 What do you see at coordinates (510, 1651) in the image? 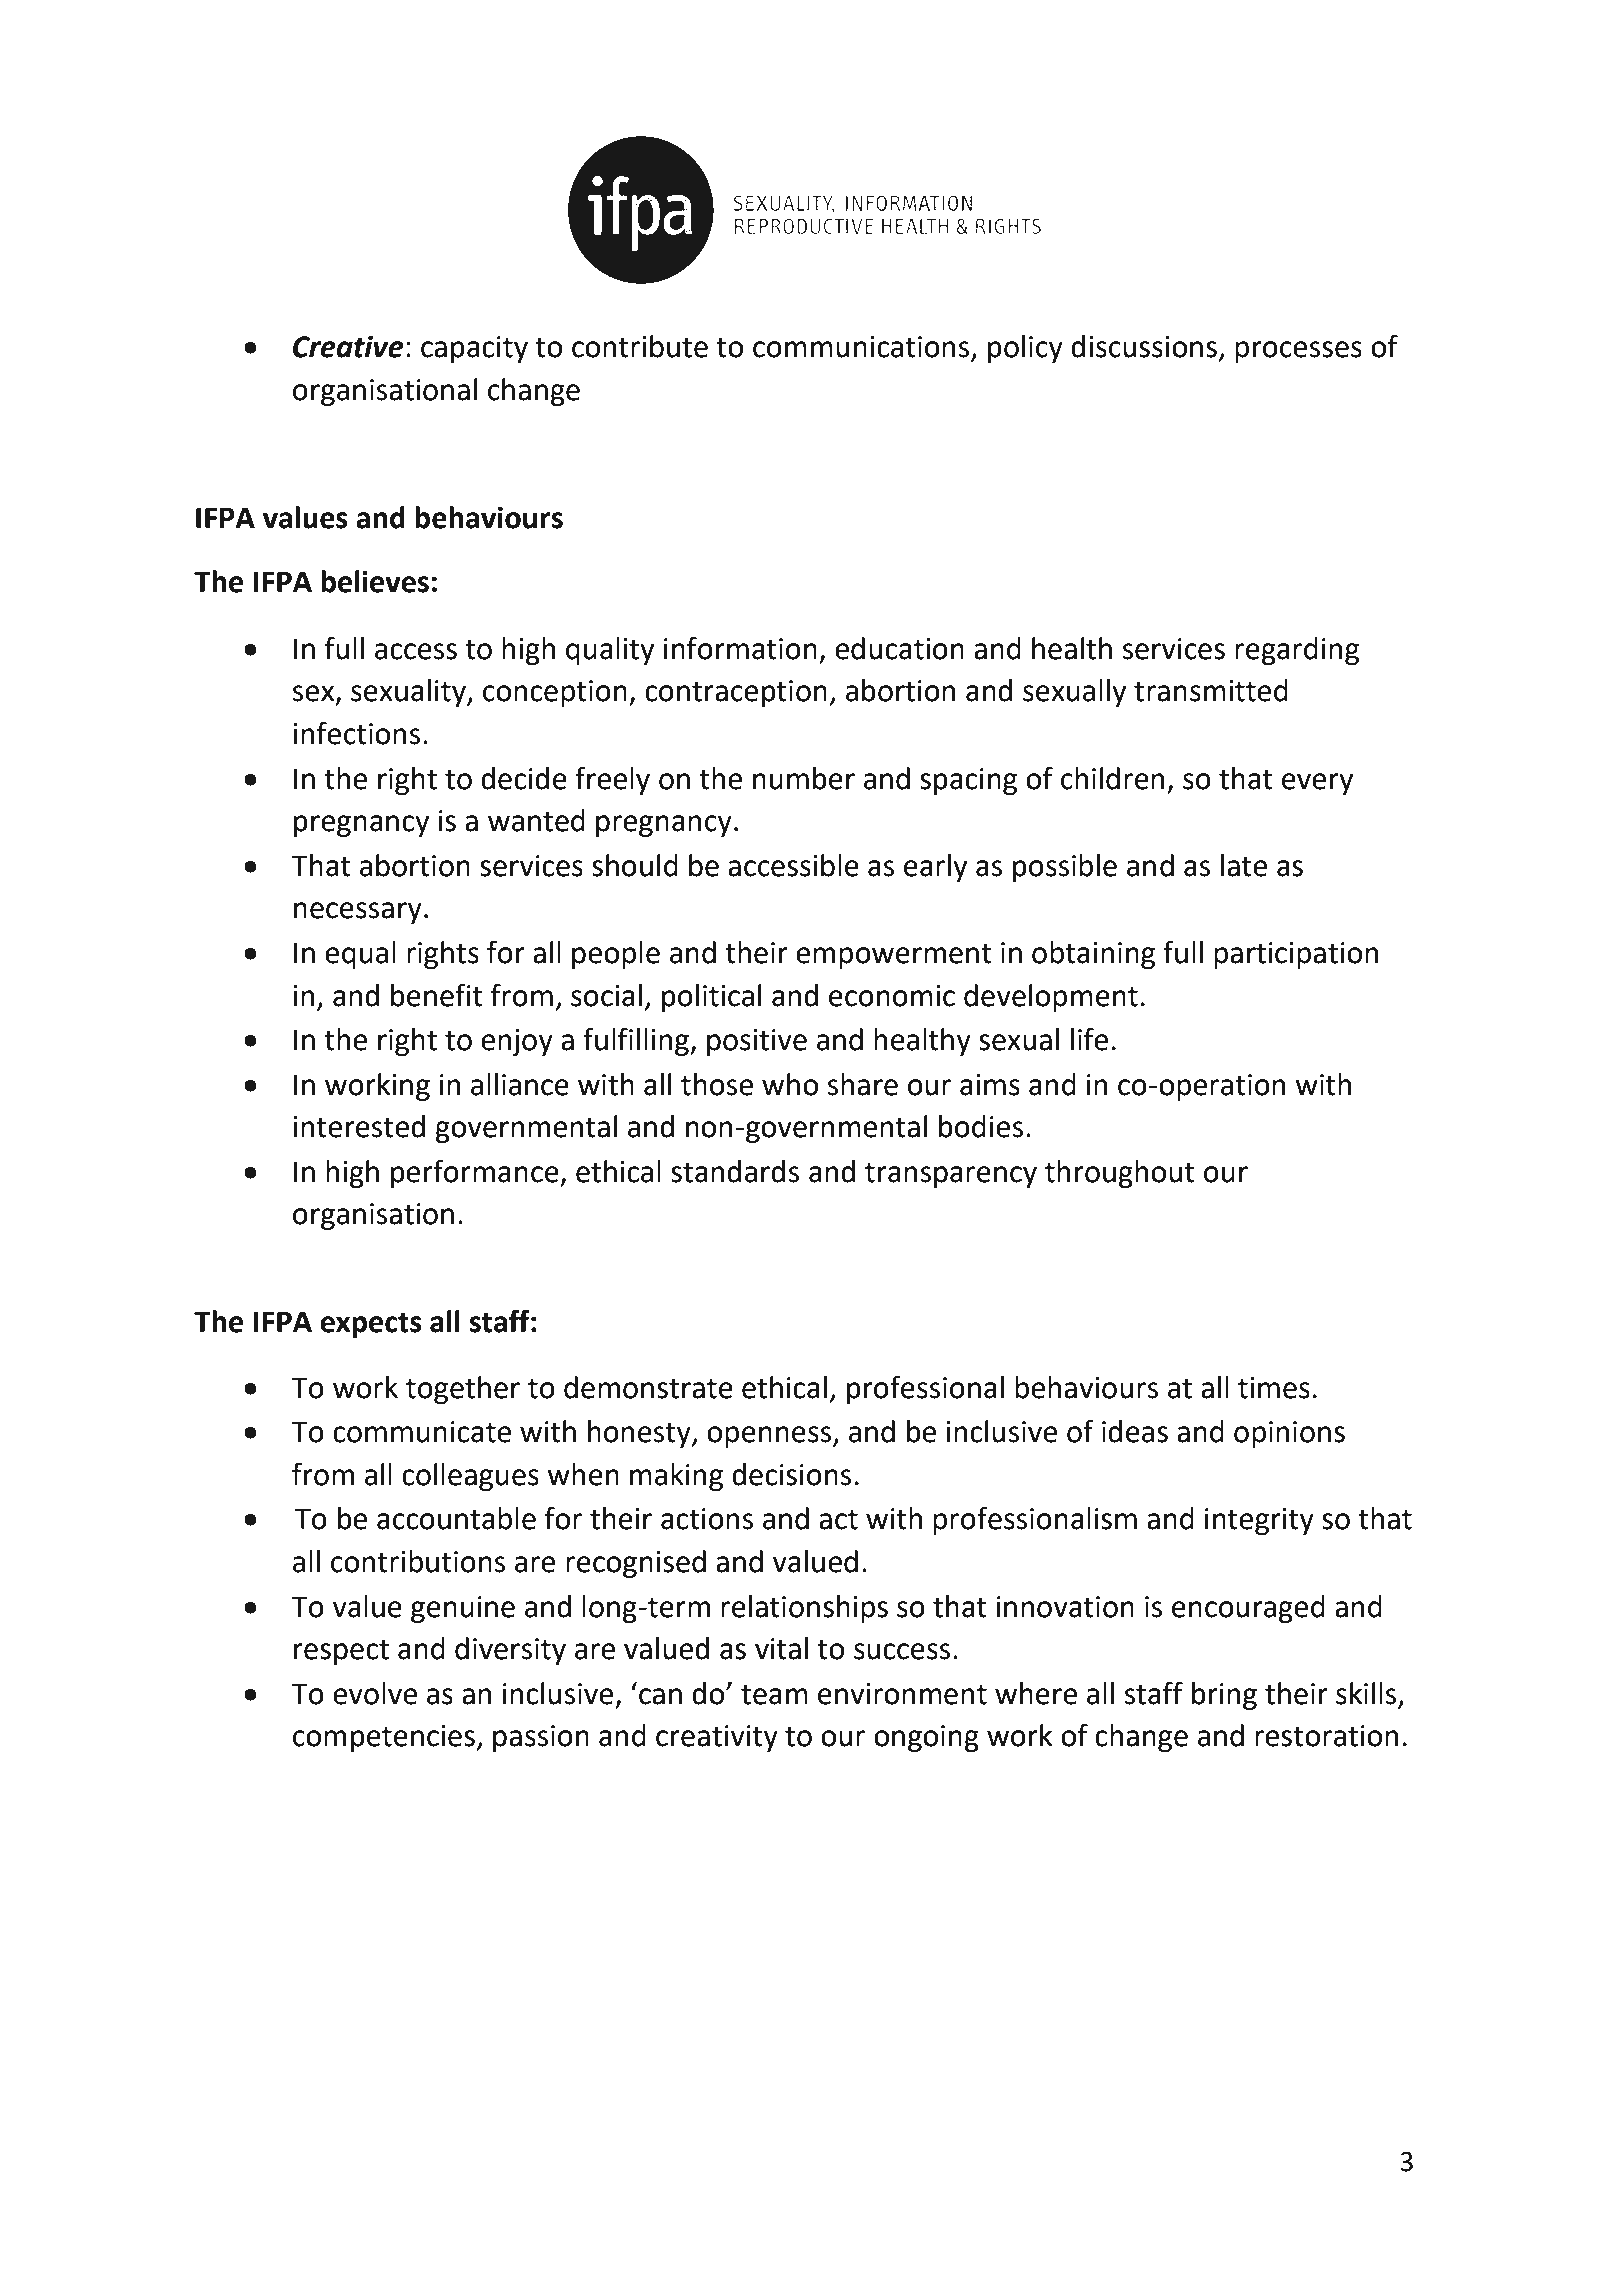
I see `diversity` at bounding box center [510, 1651].
